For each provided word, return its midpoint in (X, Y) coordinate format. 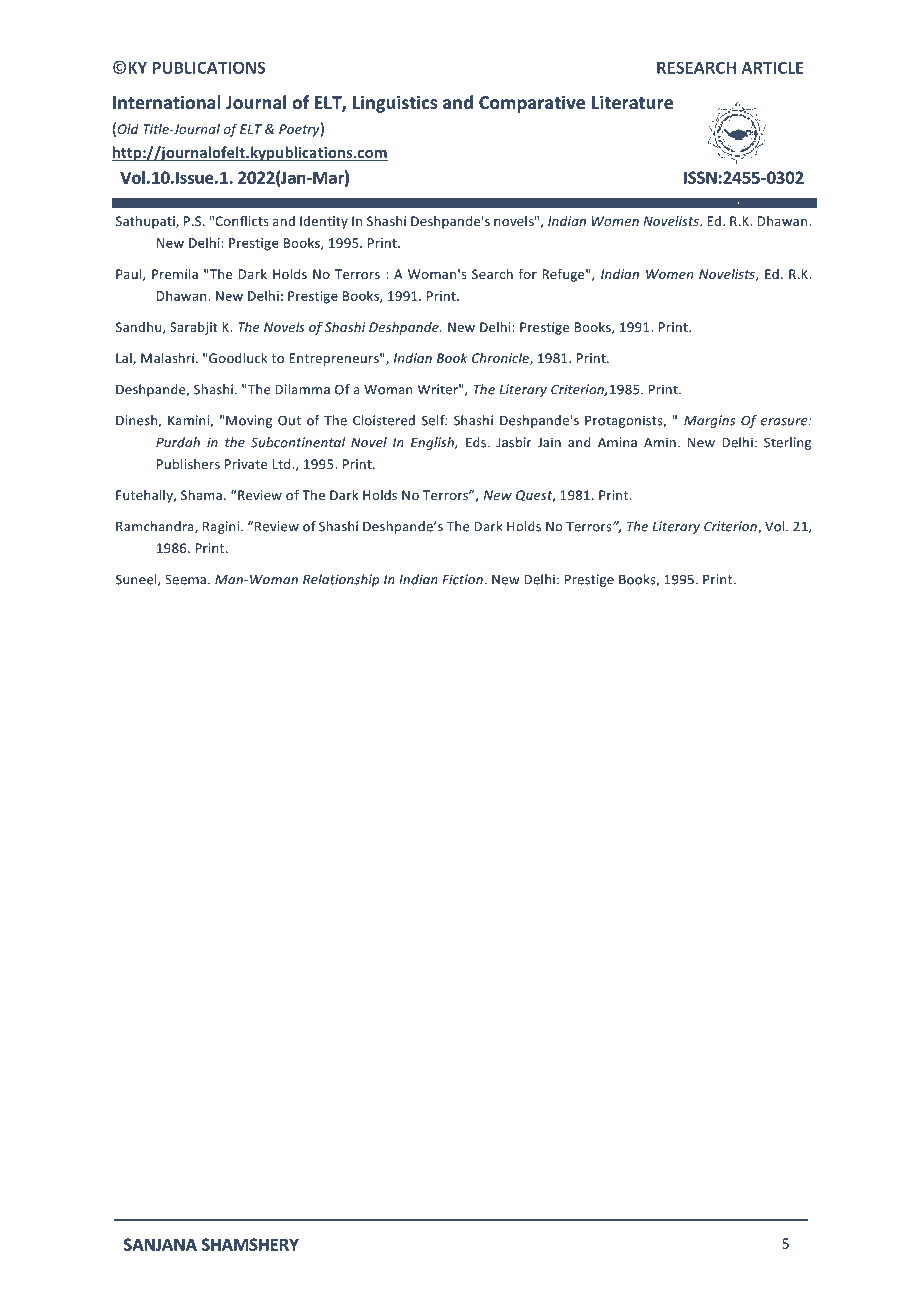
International (167, 102)
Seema (187, 579)
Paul (130, 275)
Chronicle (501, 359)
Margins (709, 421)
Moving (249, 421)
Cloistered (384, 420)
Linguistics (395, 104)
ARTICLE (772, 67)
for (528, 274)
